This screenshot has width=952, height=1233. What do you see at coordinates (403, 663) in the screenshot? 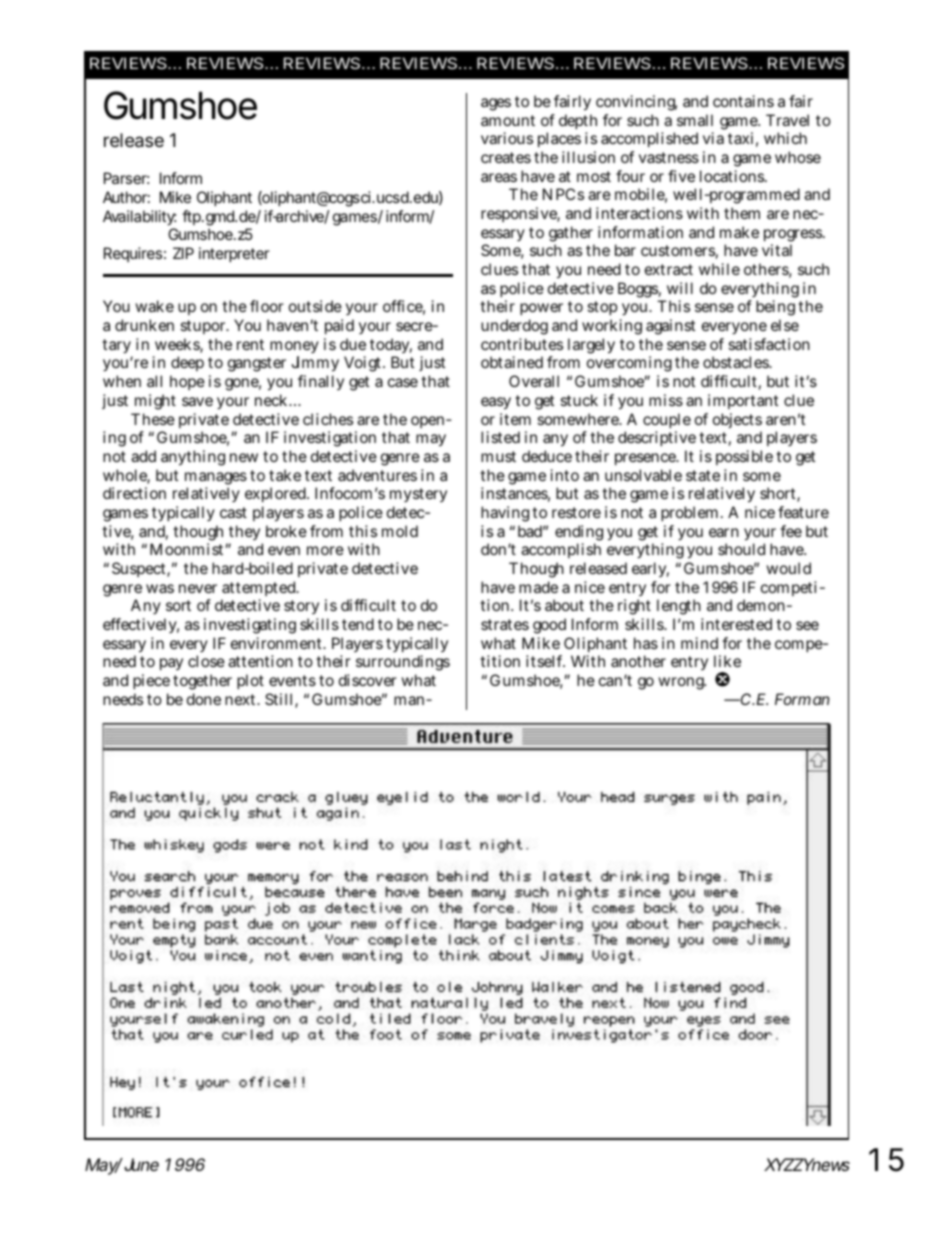
I see `surroundings` at bounding box center [403, 663].
